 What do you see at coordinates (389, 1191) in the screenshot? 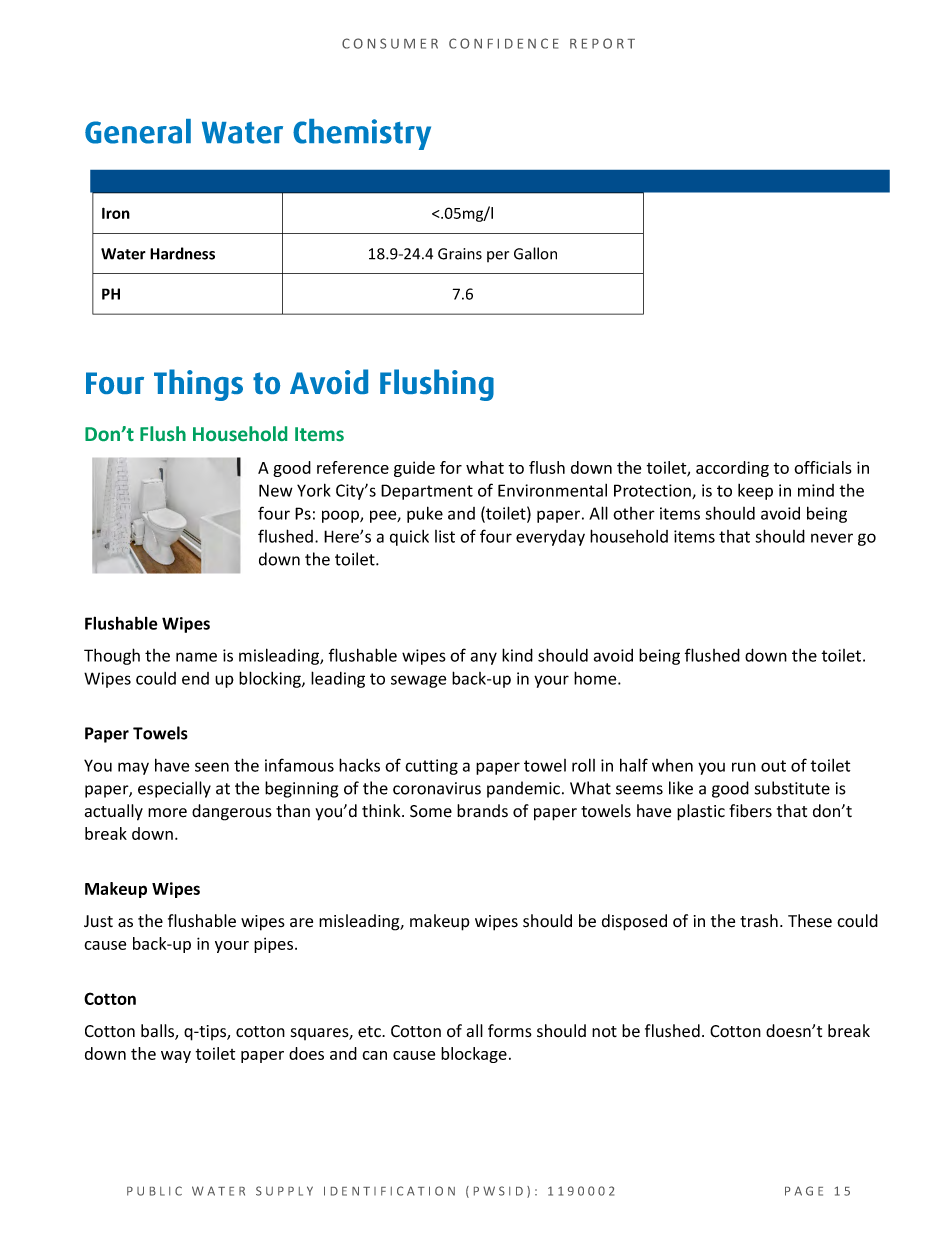
I see `IDENTIFICATION` at bounding box center [389, 1191].
